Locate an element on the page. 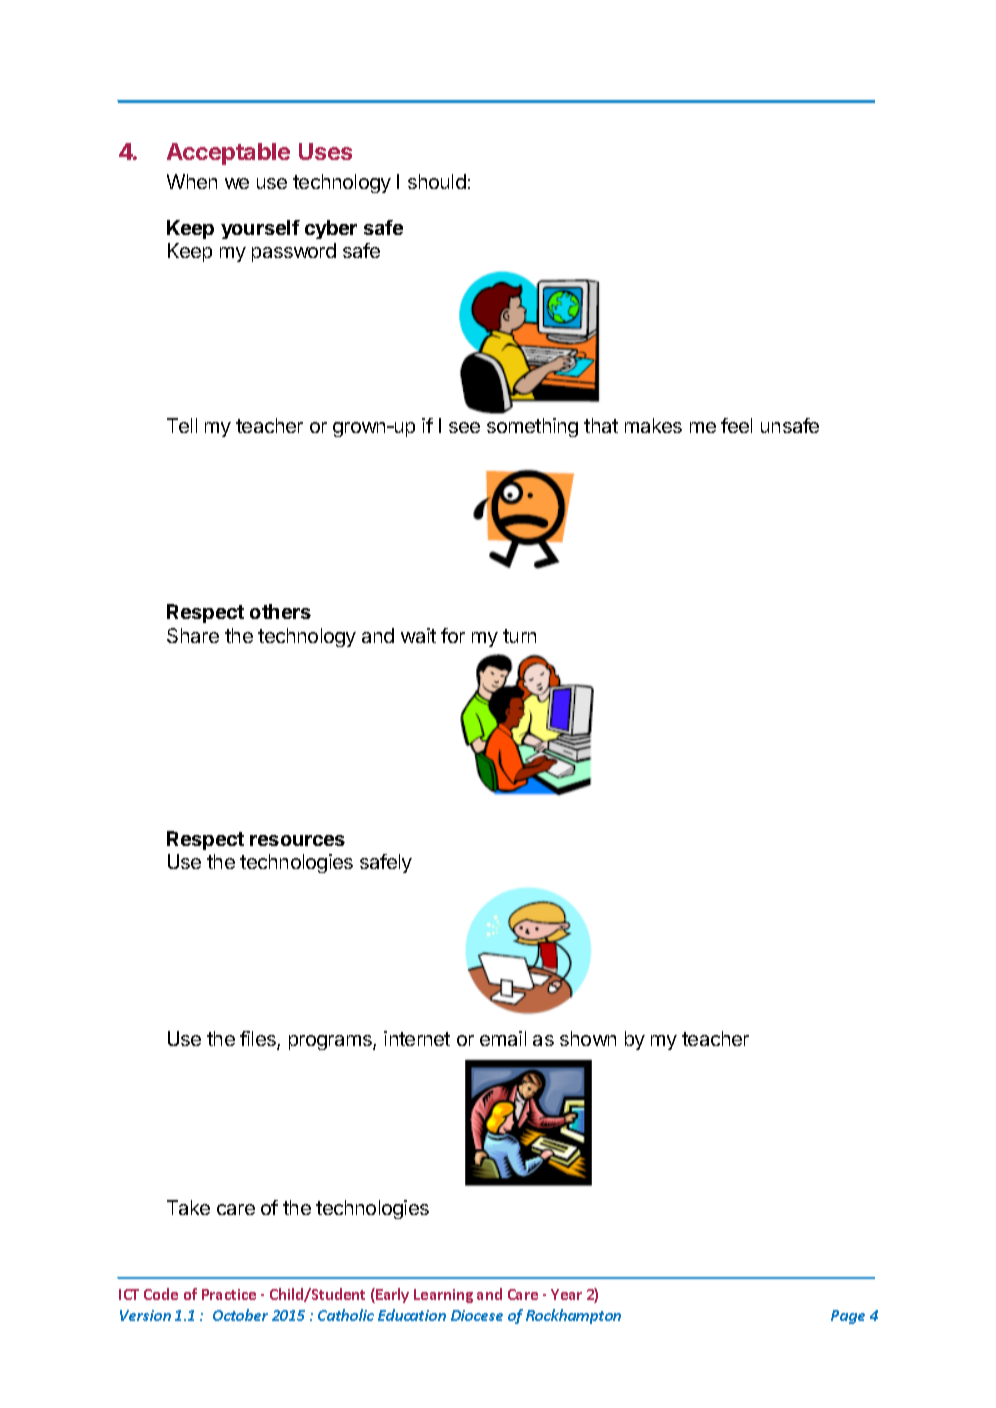 The width and height of the page is (996, 1408). feel is located at coordinates (736, 425).
